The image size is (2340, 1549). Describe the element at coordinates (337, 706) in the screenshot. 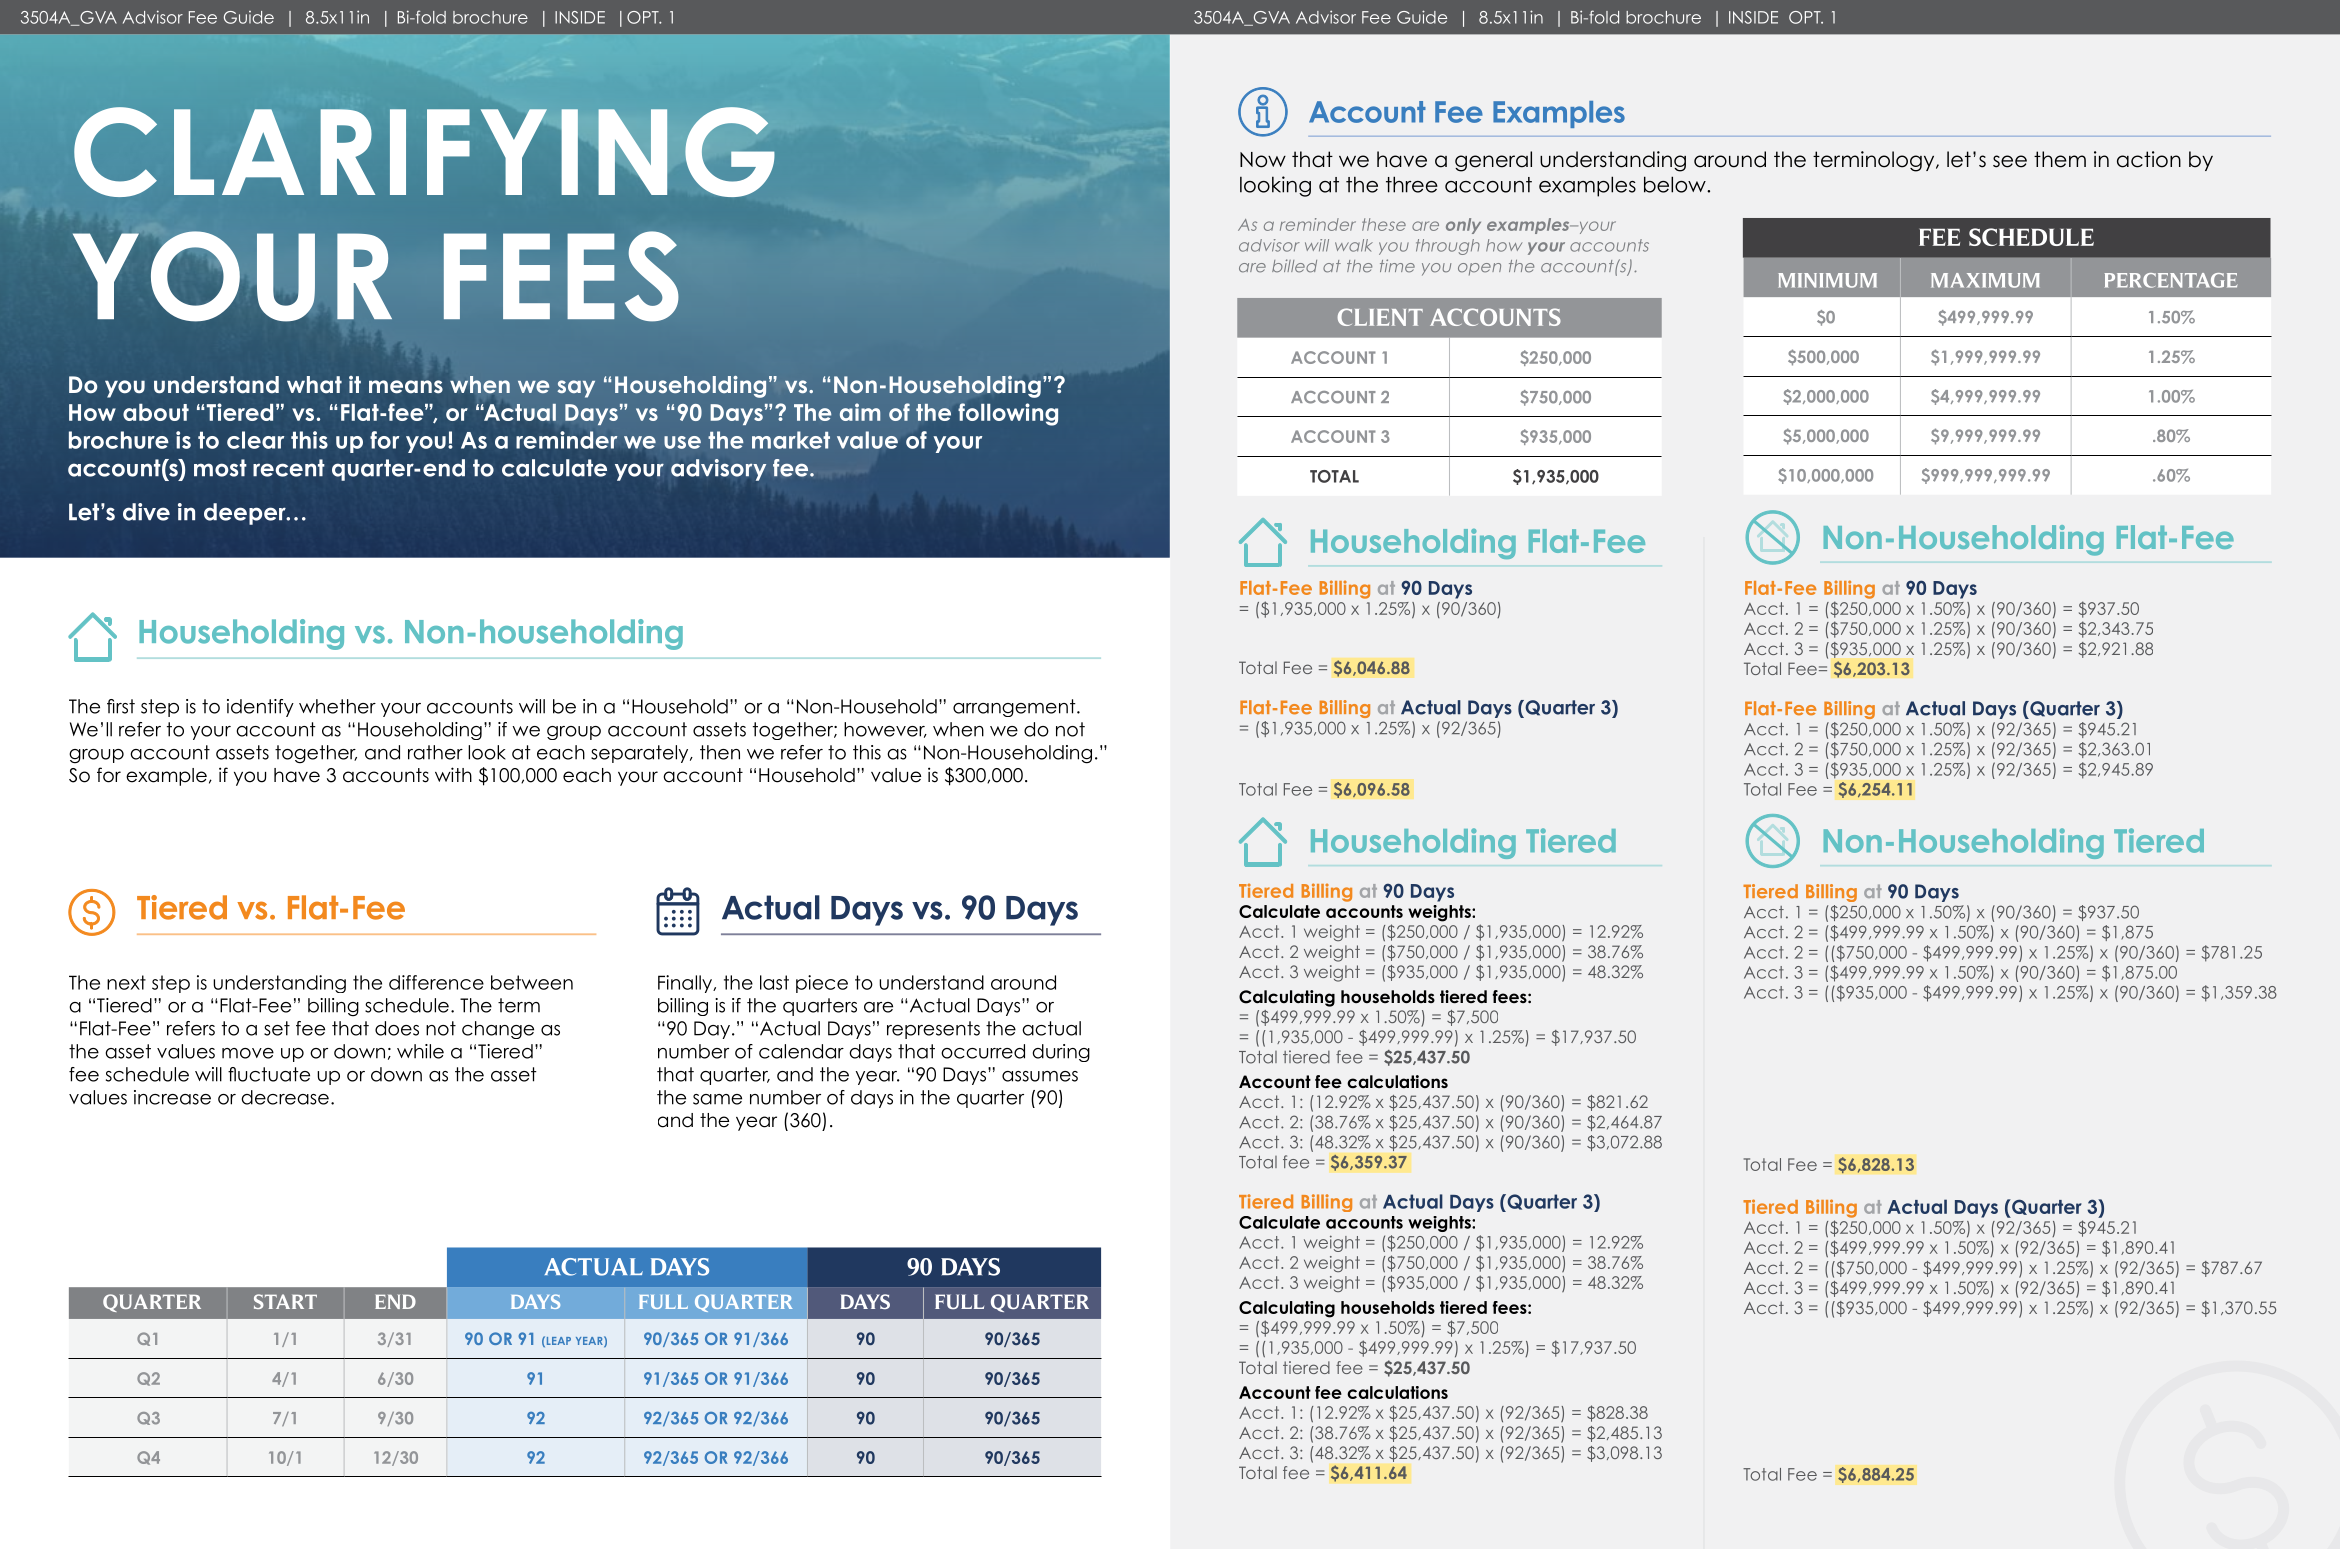

I see `whether` at that location.
